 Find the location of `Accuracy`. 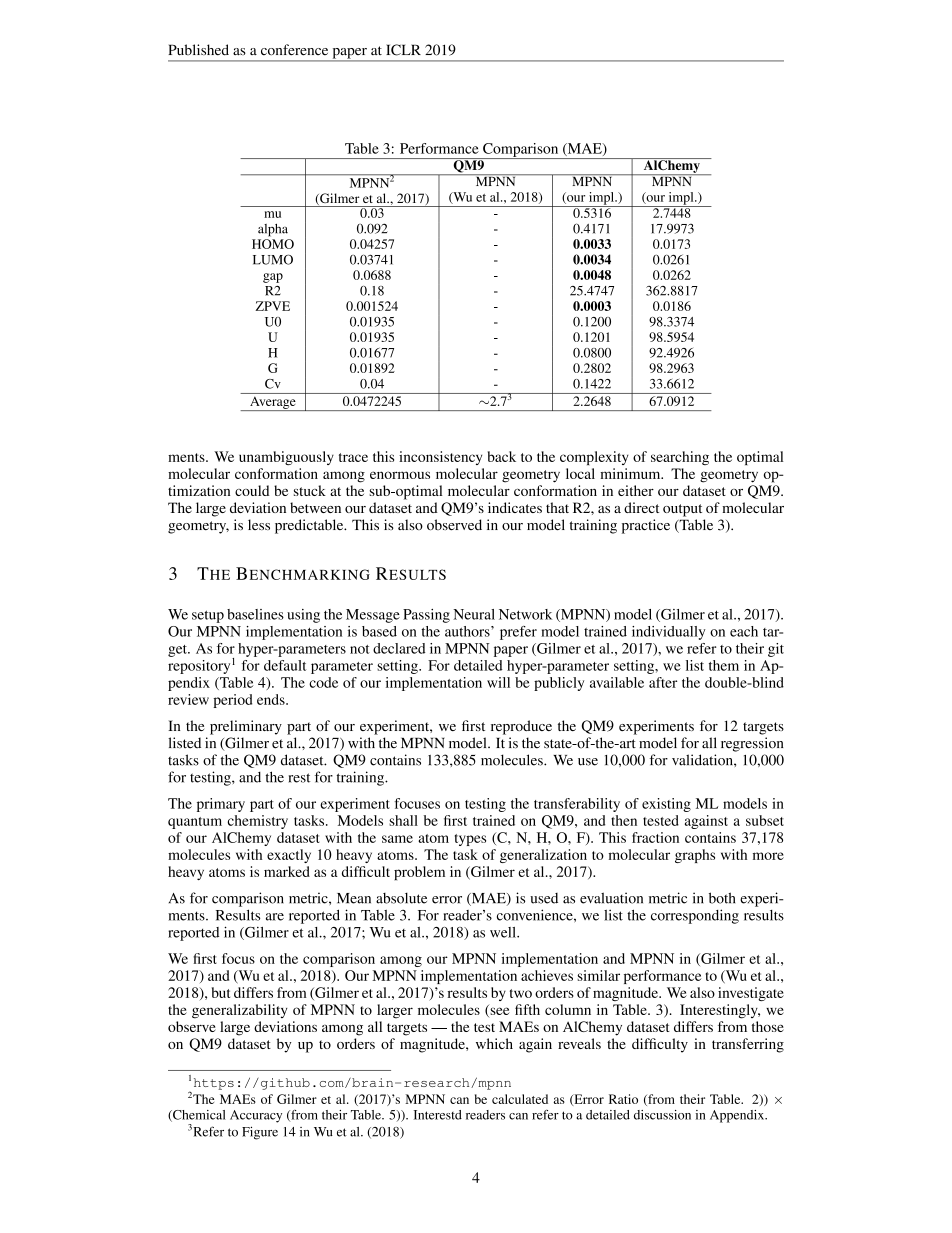

Accuracy is located at coordinates (256, 1116).
